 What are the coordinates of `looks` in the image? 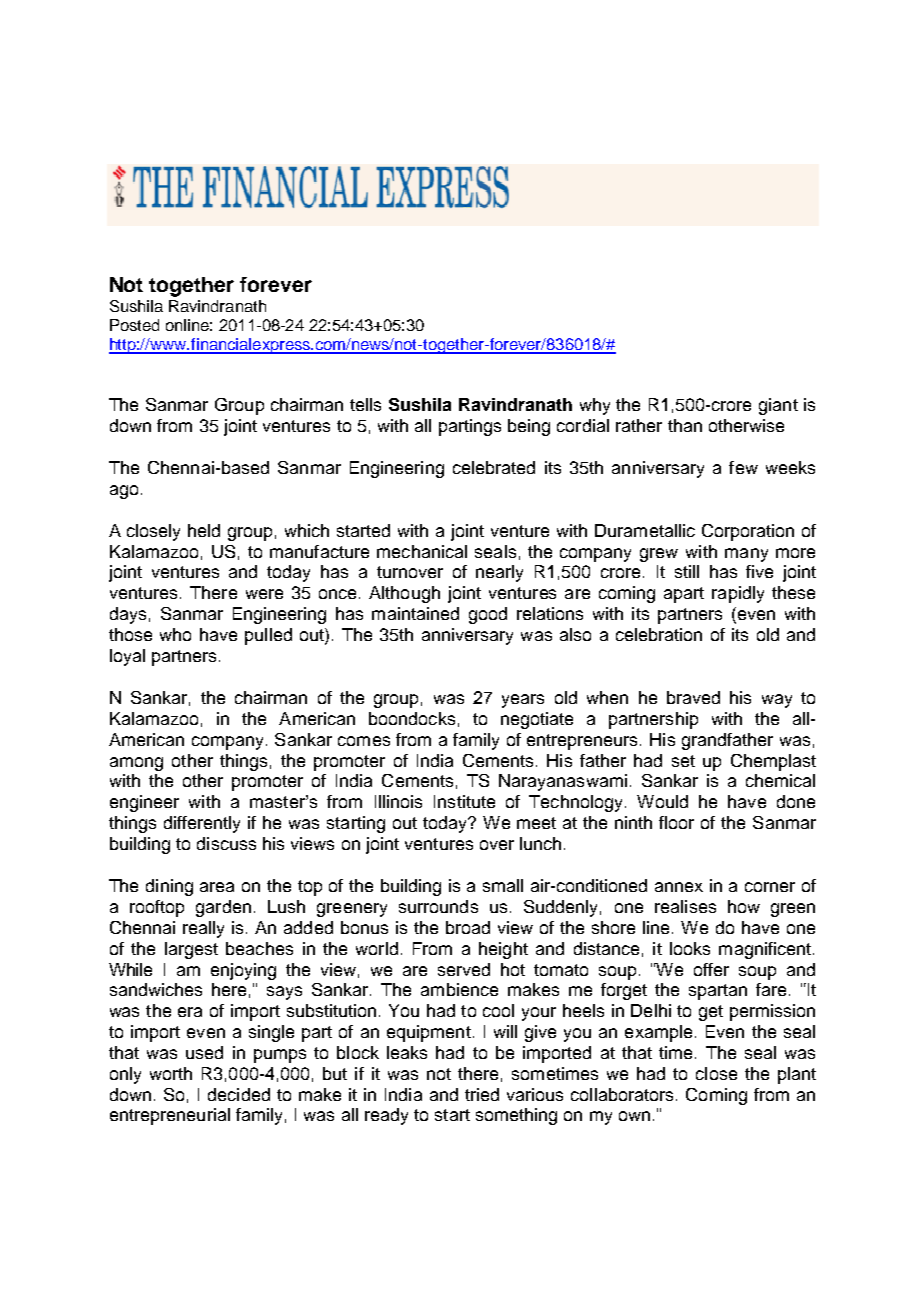 It's located at (690, 948).
